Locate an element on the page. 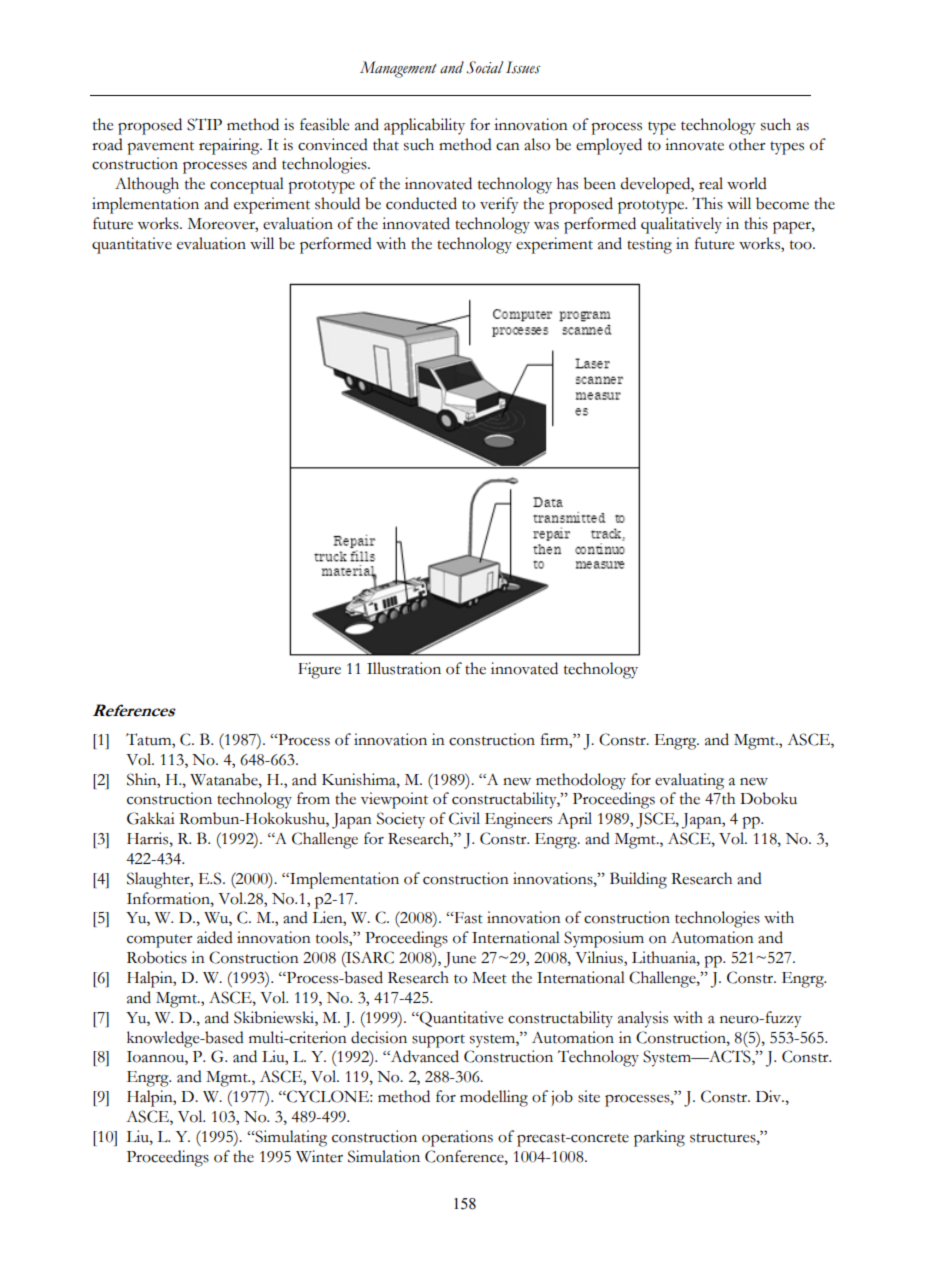 This document has width=952, height=1270. Figure is located at coordinates (319, 670).
